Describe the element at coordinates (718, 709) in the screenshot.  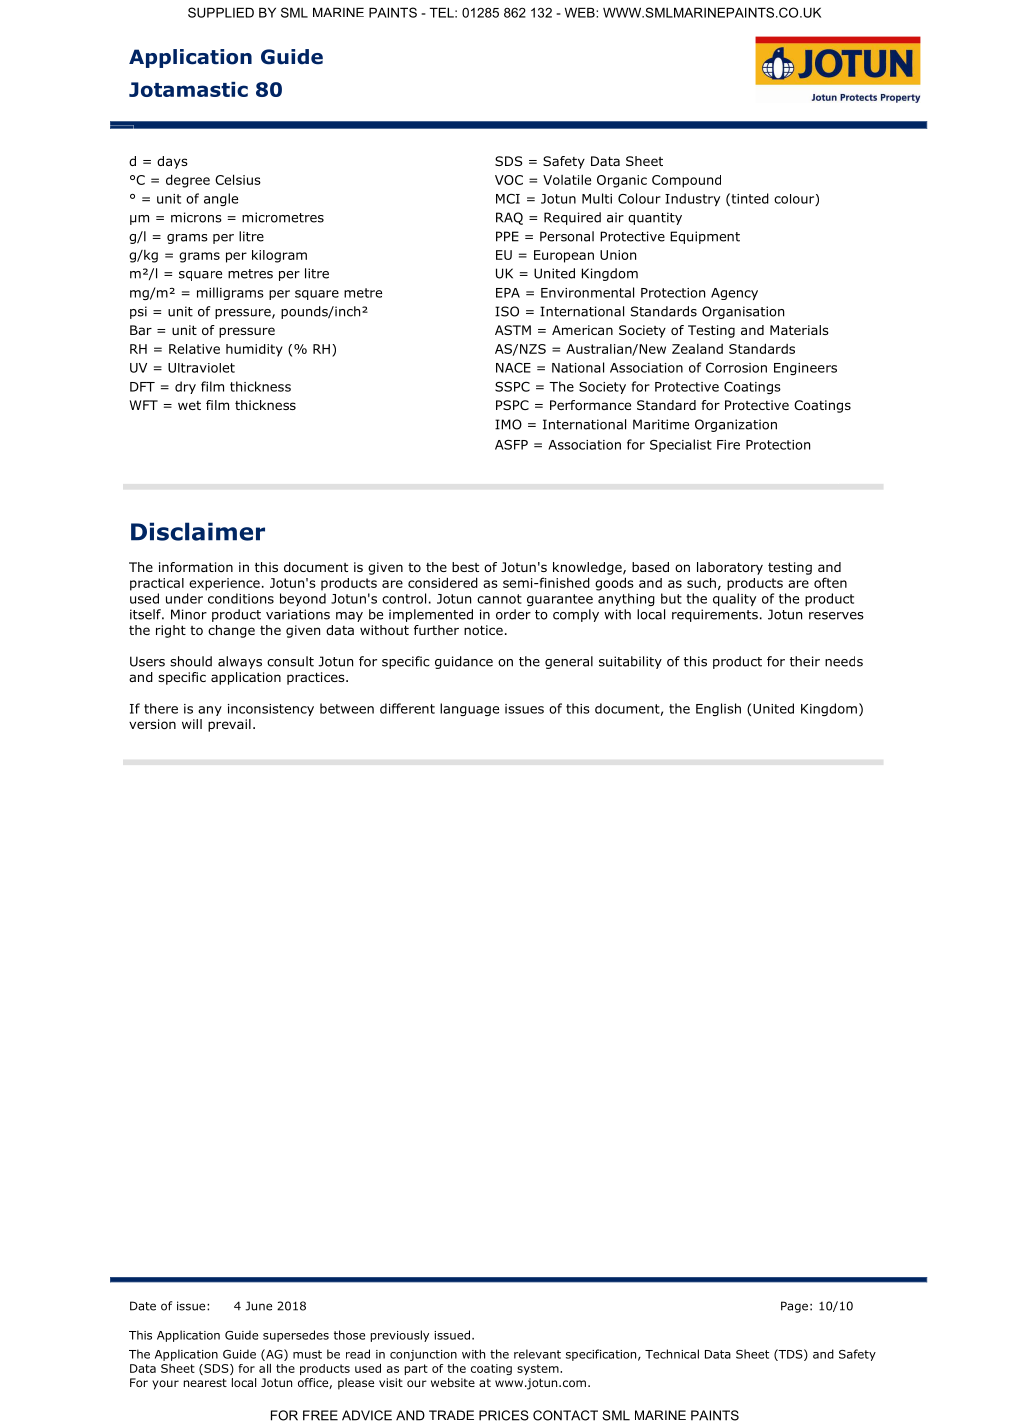
I see `English` at that location.
